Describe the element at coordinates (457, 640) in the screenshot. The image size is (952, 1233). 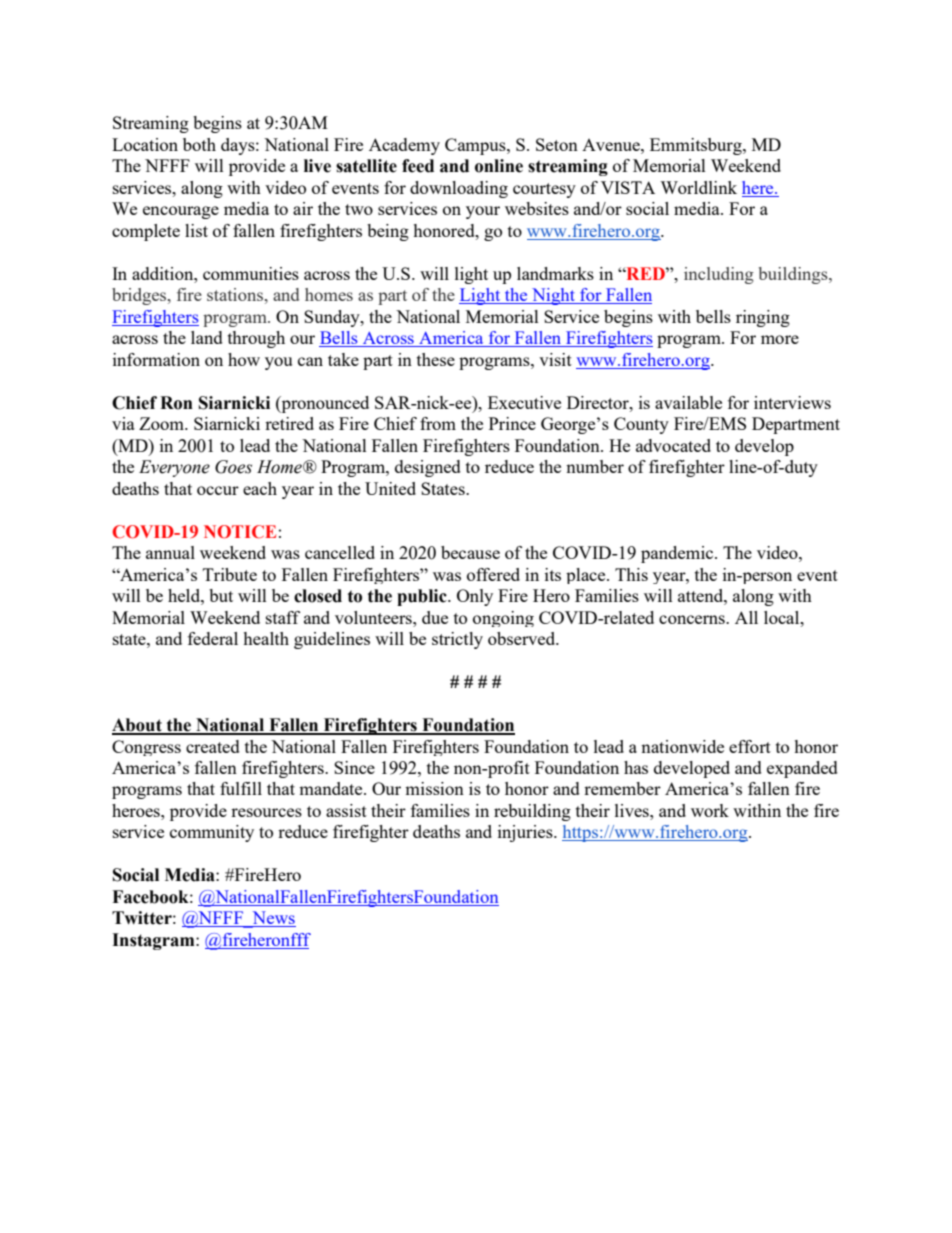
I see `strictly` at that location.
